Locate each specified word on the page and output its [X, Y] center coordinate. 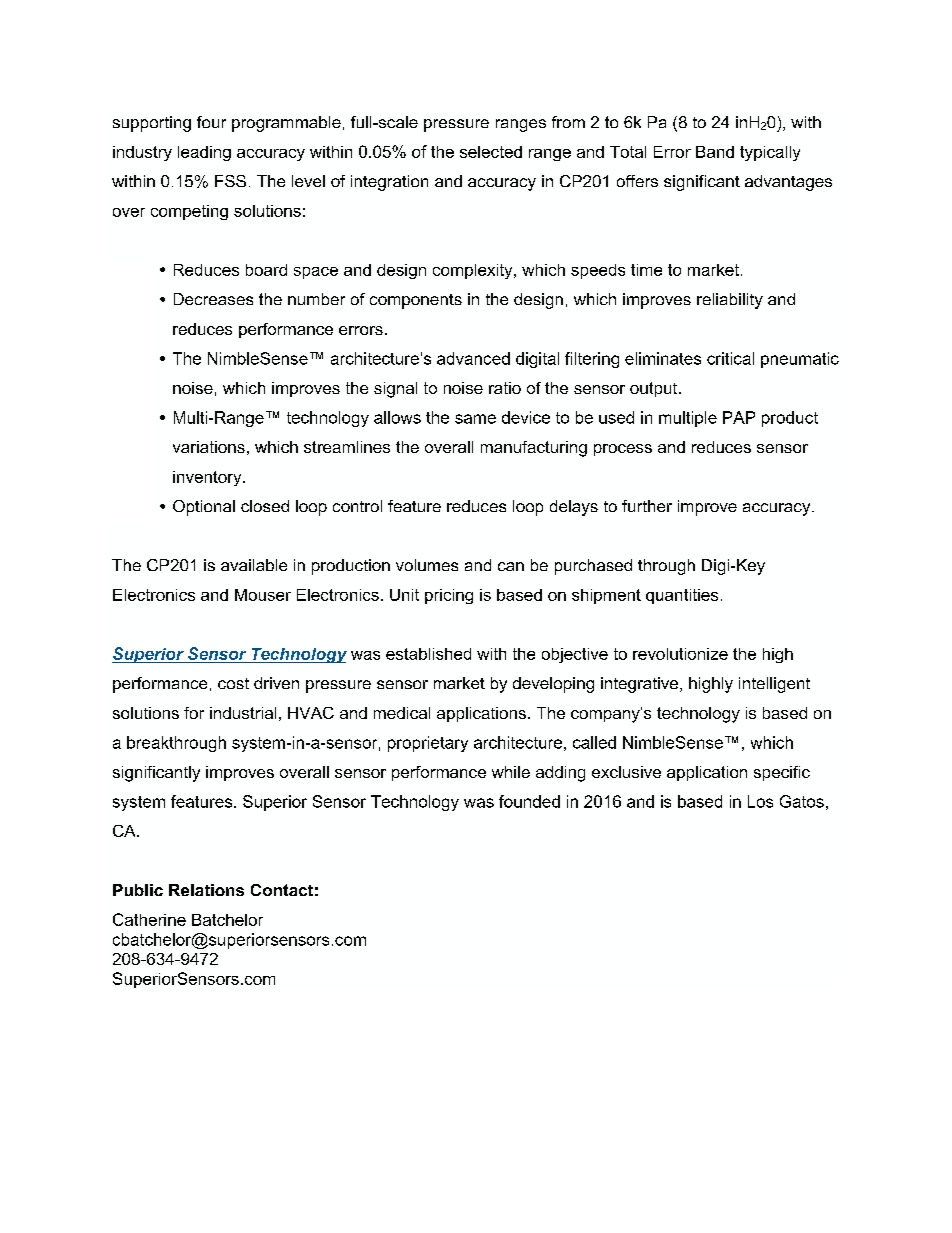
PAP [739, 417]
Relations [206, 890]
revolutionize [680, 654]
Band [715, 152]
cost [233, 683]
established [428, 654]
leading [204, 153]
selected [491, 152]
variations [209, 447]
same [475, 419]
